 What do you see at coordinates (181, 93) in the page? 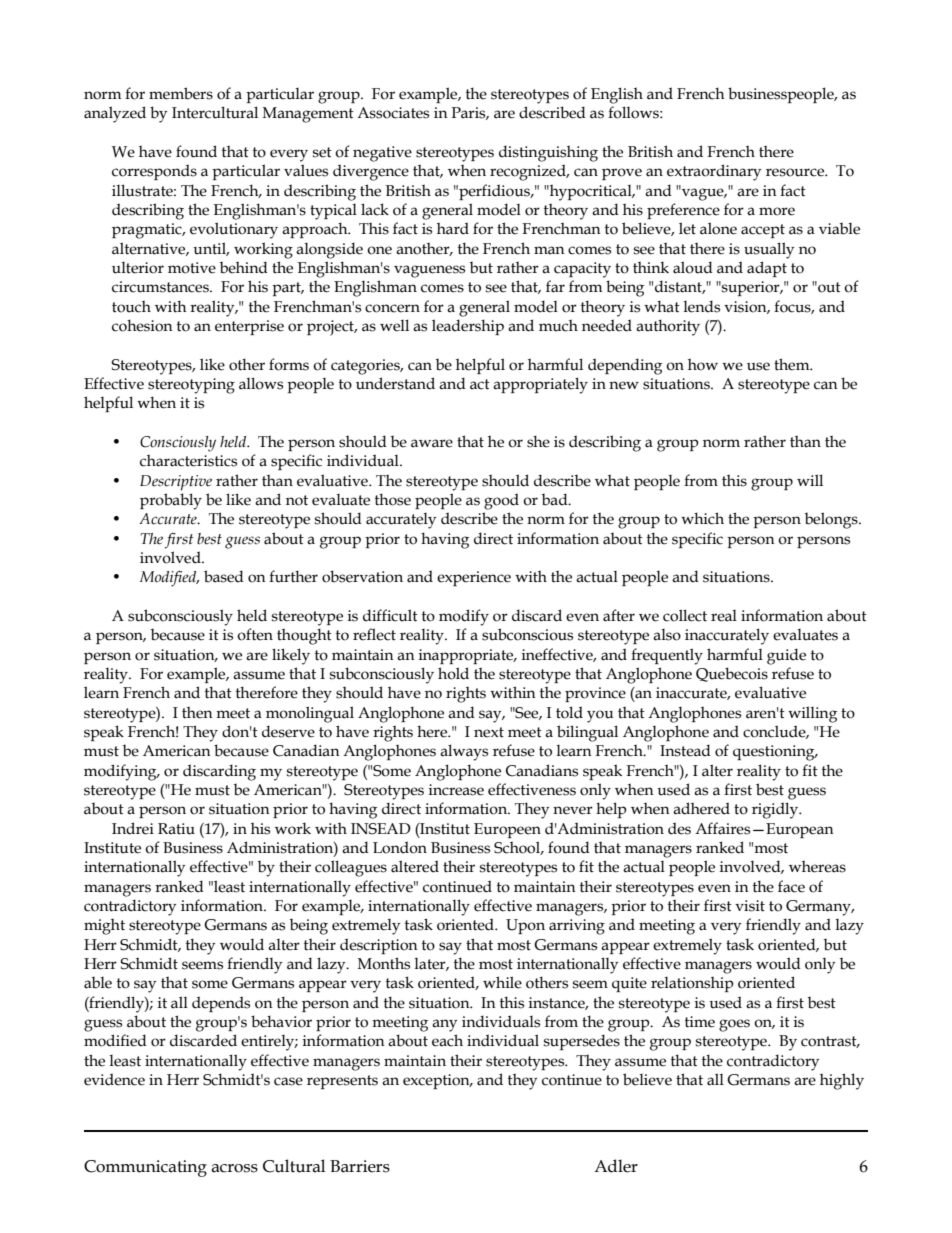
I see `members` at bounding box center [181, 93].
